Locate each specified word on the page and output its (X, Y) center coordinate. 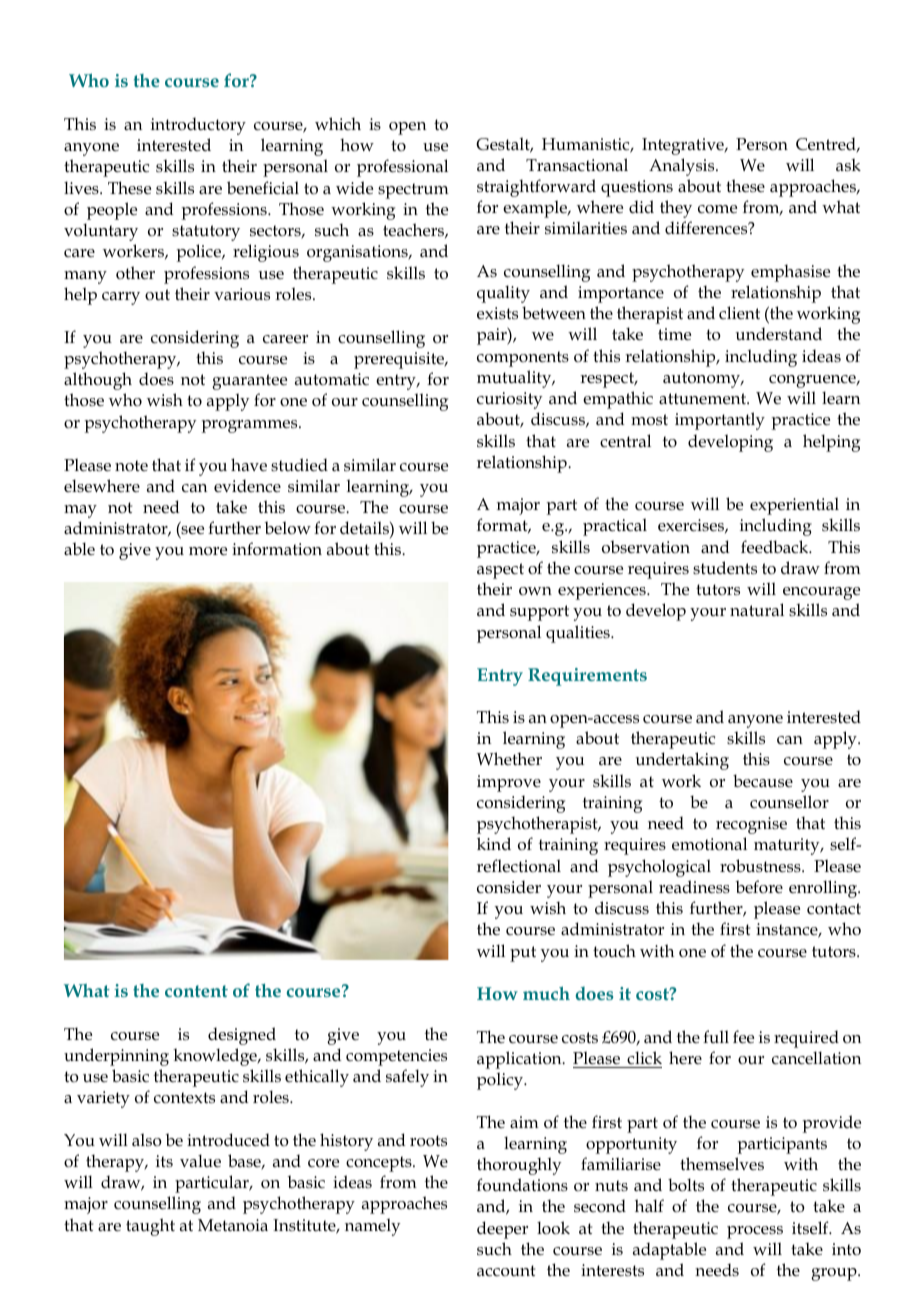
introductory (198, 126)
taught (150, 1227)
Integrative (684, 146)
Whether (509, 759)
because (763, 781)
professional (402, 168)
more (208, 551)
